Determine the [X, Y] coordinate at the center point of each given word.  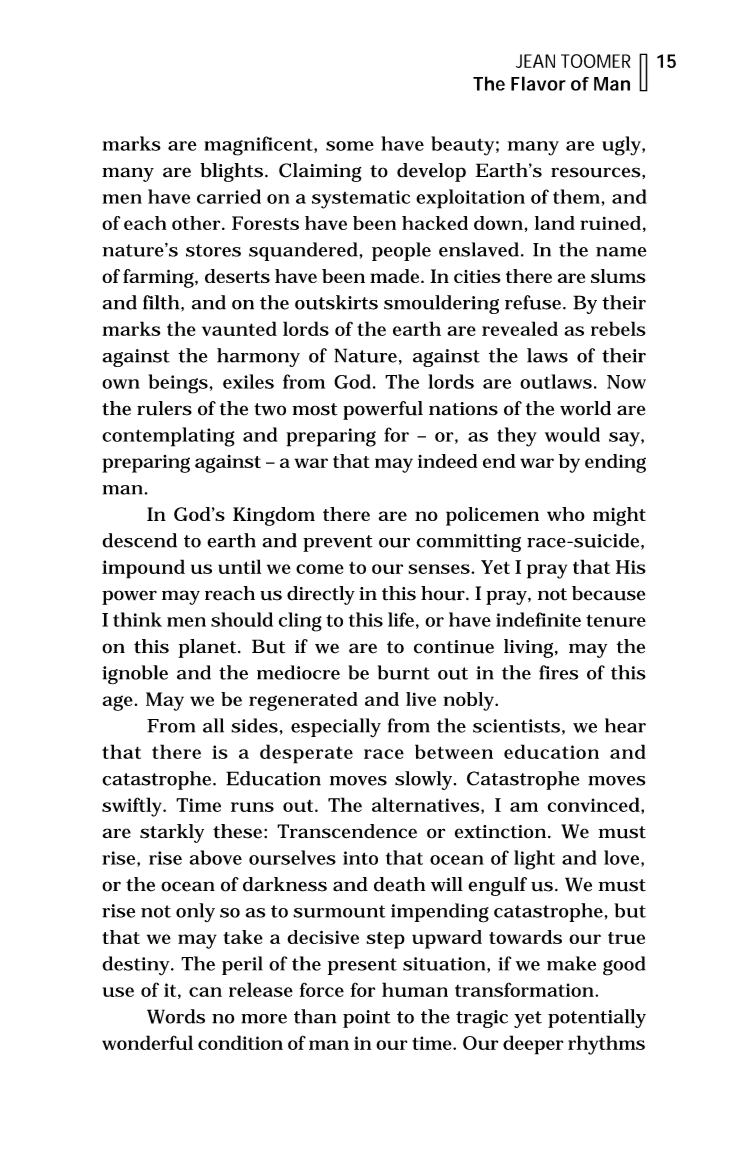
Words [176, 1016]
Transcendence [347, 831]
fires [558, 672]
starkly [172, 833]
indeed [447, 461]
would [572, 434]
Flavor [538, 83]
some [350, 146]
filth [161, 302]
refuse [534, 302]
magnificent [259, 146]
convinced [595, 805]
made [396, 276]
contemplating [168, 437]
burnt [403, 672]
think [137, 619]
